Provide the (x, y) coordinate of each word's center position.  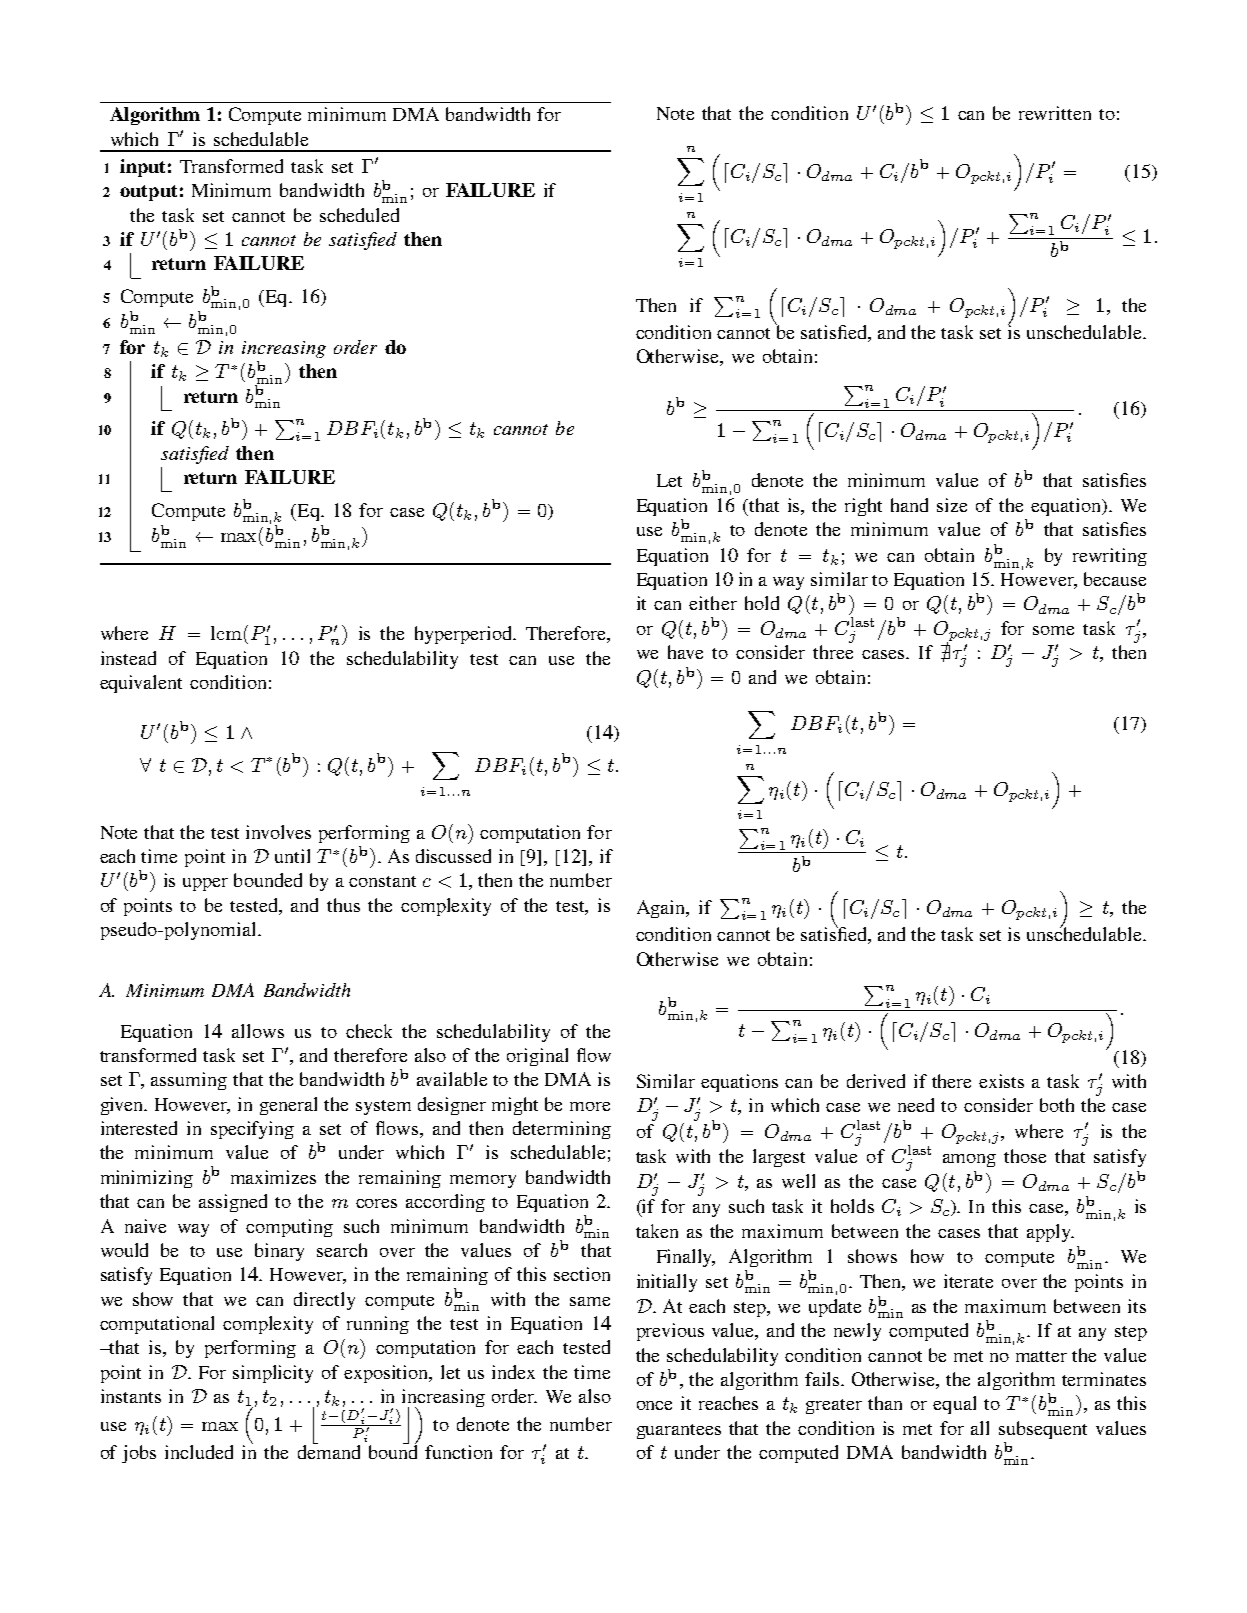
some (1053, 630)
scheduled (359, 215)
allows (258, 1031)
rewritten (1055, 113)
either (713, 603)
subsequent (1043, 1430)
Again (662, 909)
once (654, 1405)
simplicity (273, 1374)
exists (1001, 1081)
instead (128, 658)
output (148, 193)
